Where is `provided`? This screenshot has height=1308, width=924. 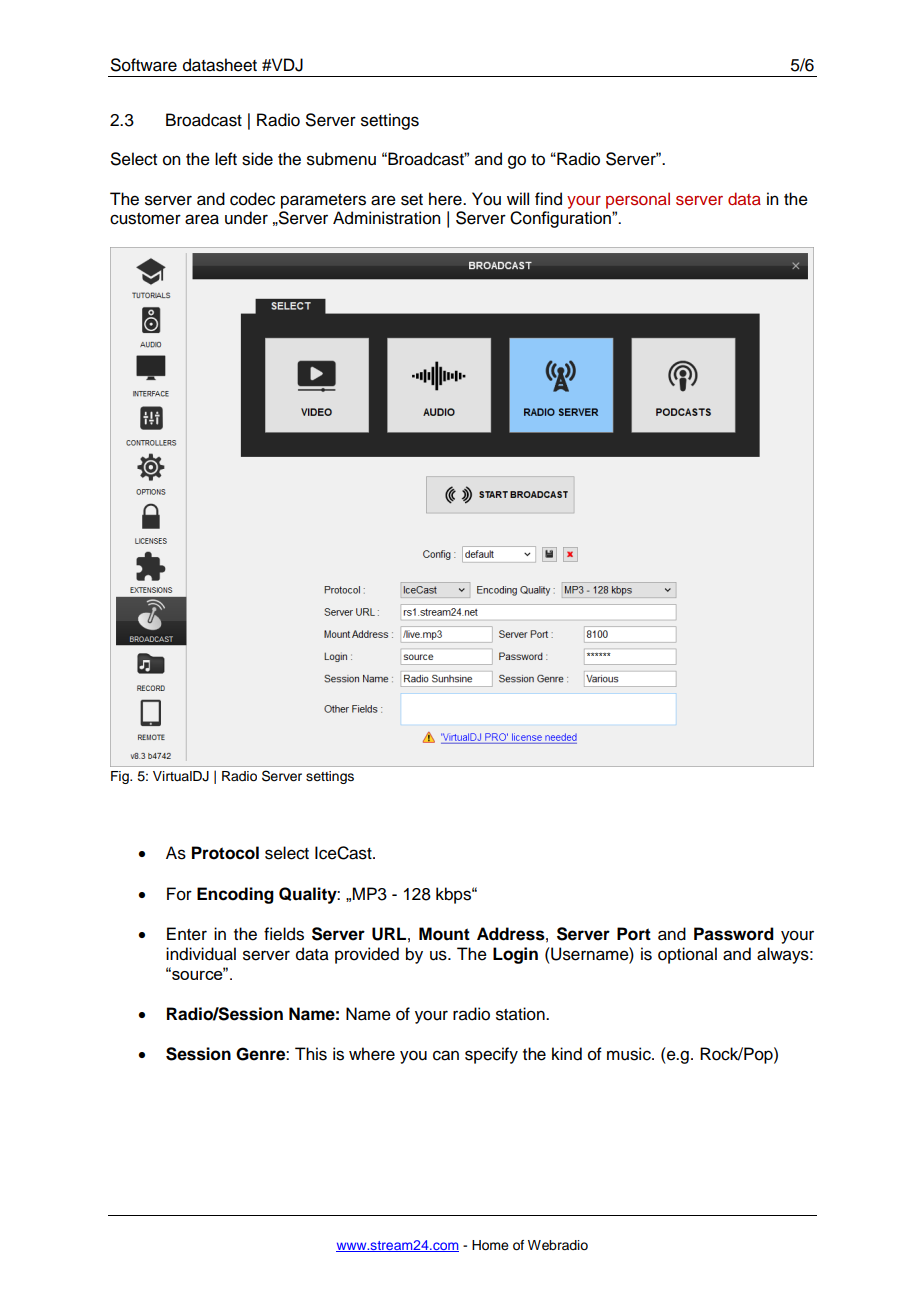 provided is located at coordinates (367, 955).
